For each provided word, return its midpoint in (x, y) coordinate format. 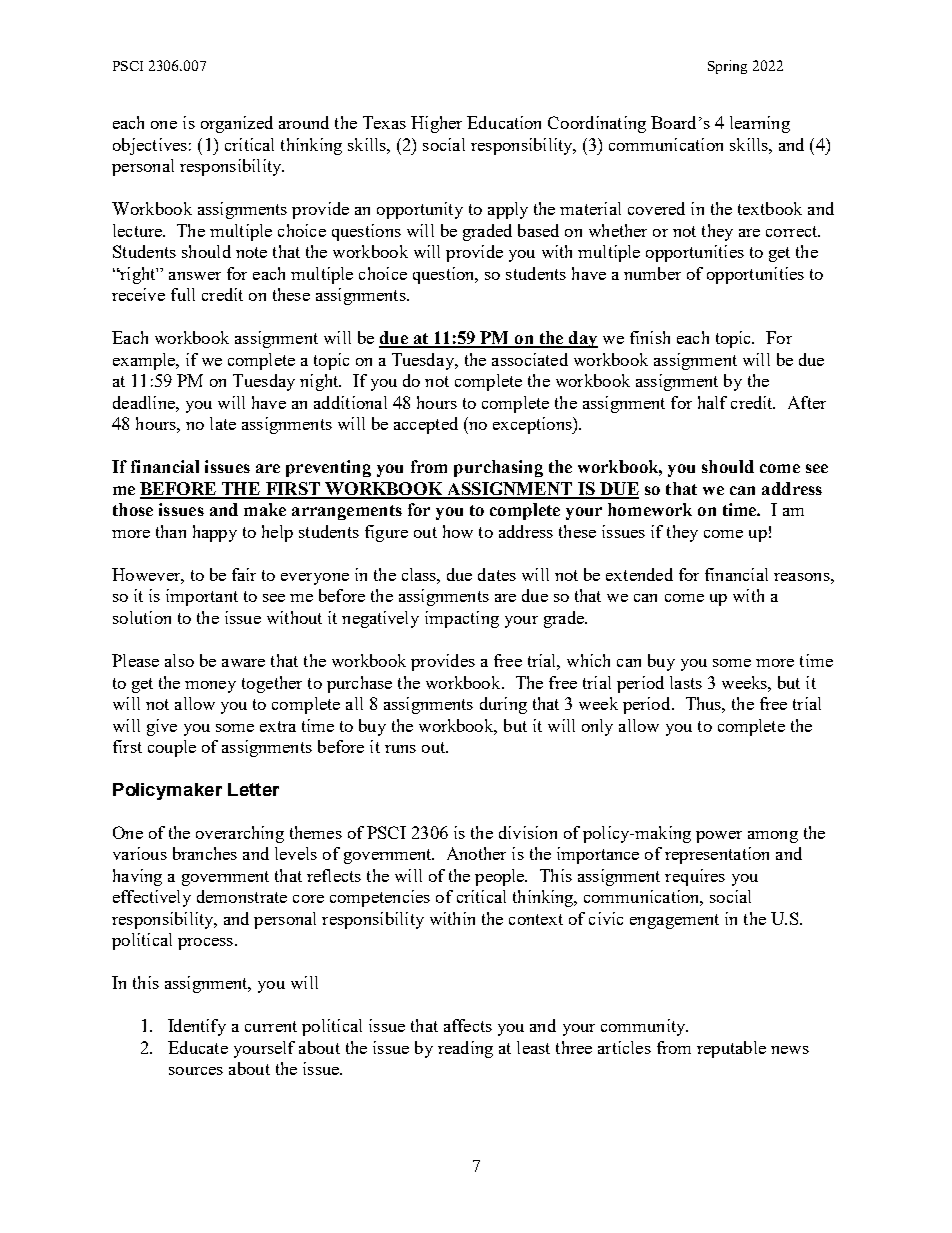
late (223, 423)
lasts (686, 682)
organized (237, 124)
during (503, 705)
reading (465, 1049)
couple (172, 748)
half (712, 402)
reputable (731, 1049)
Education (504, 122)
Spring (727, 67)
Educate (198, 1047)
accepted (426, 425)
